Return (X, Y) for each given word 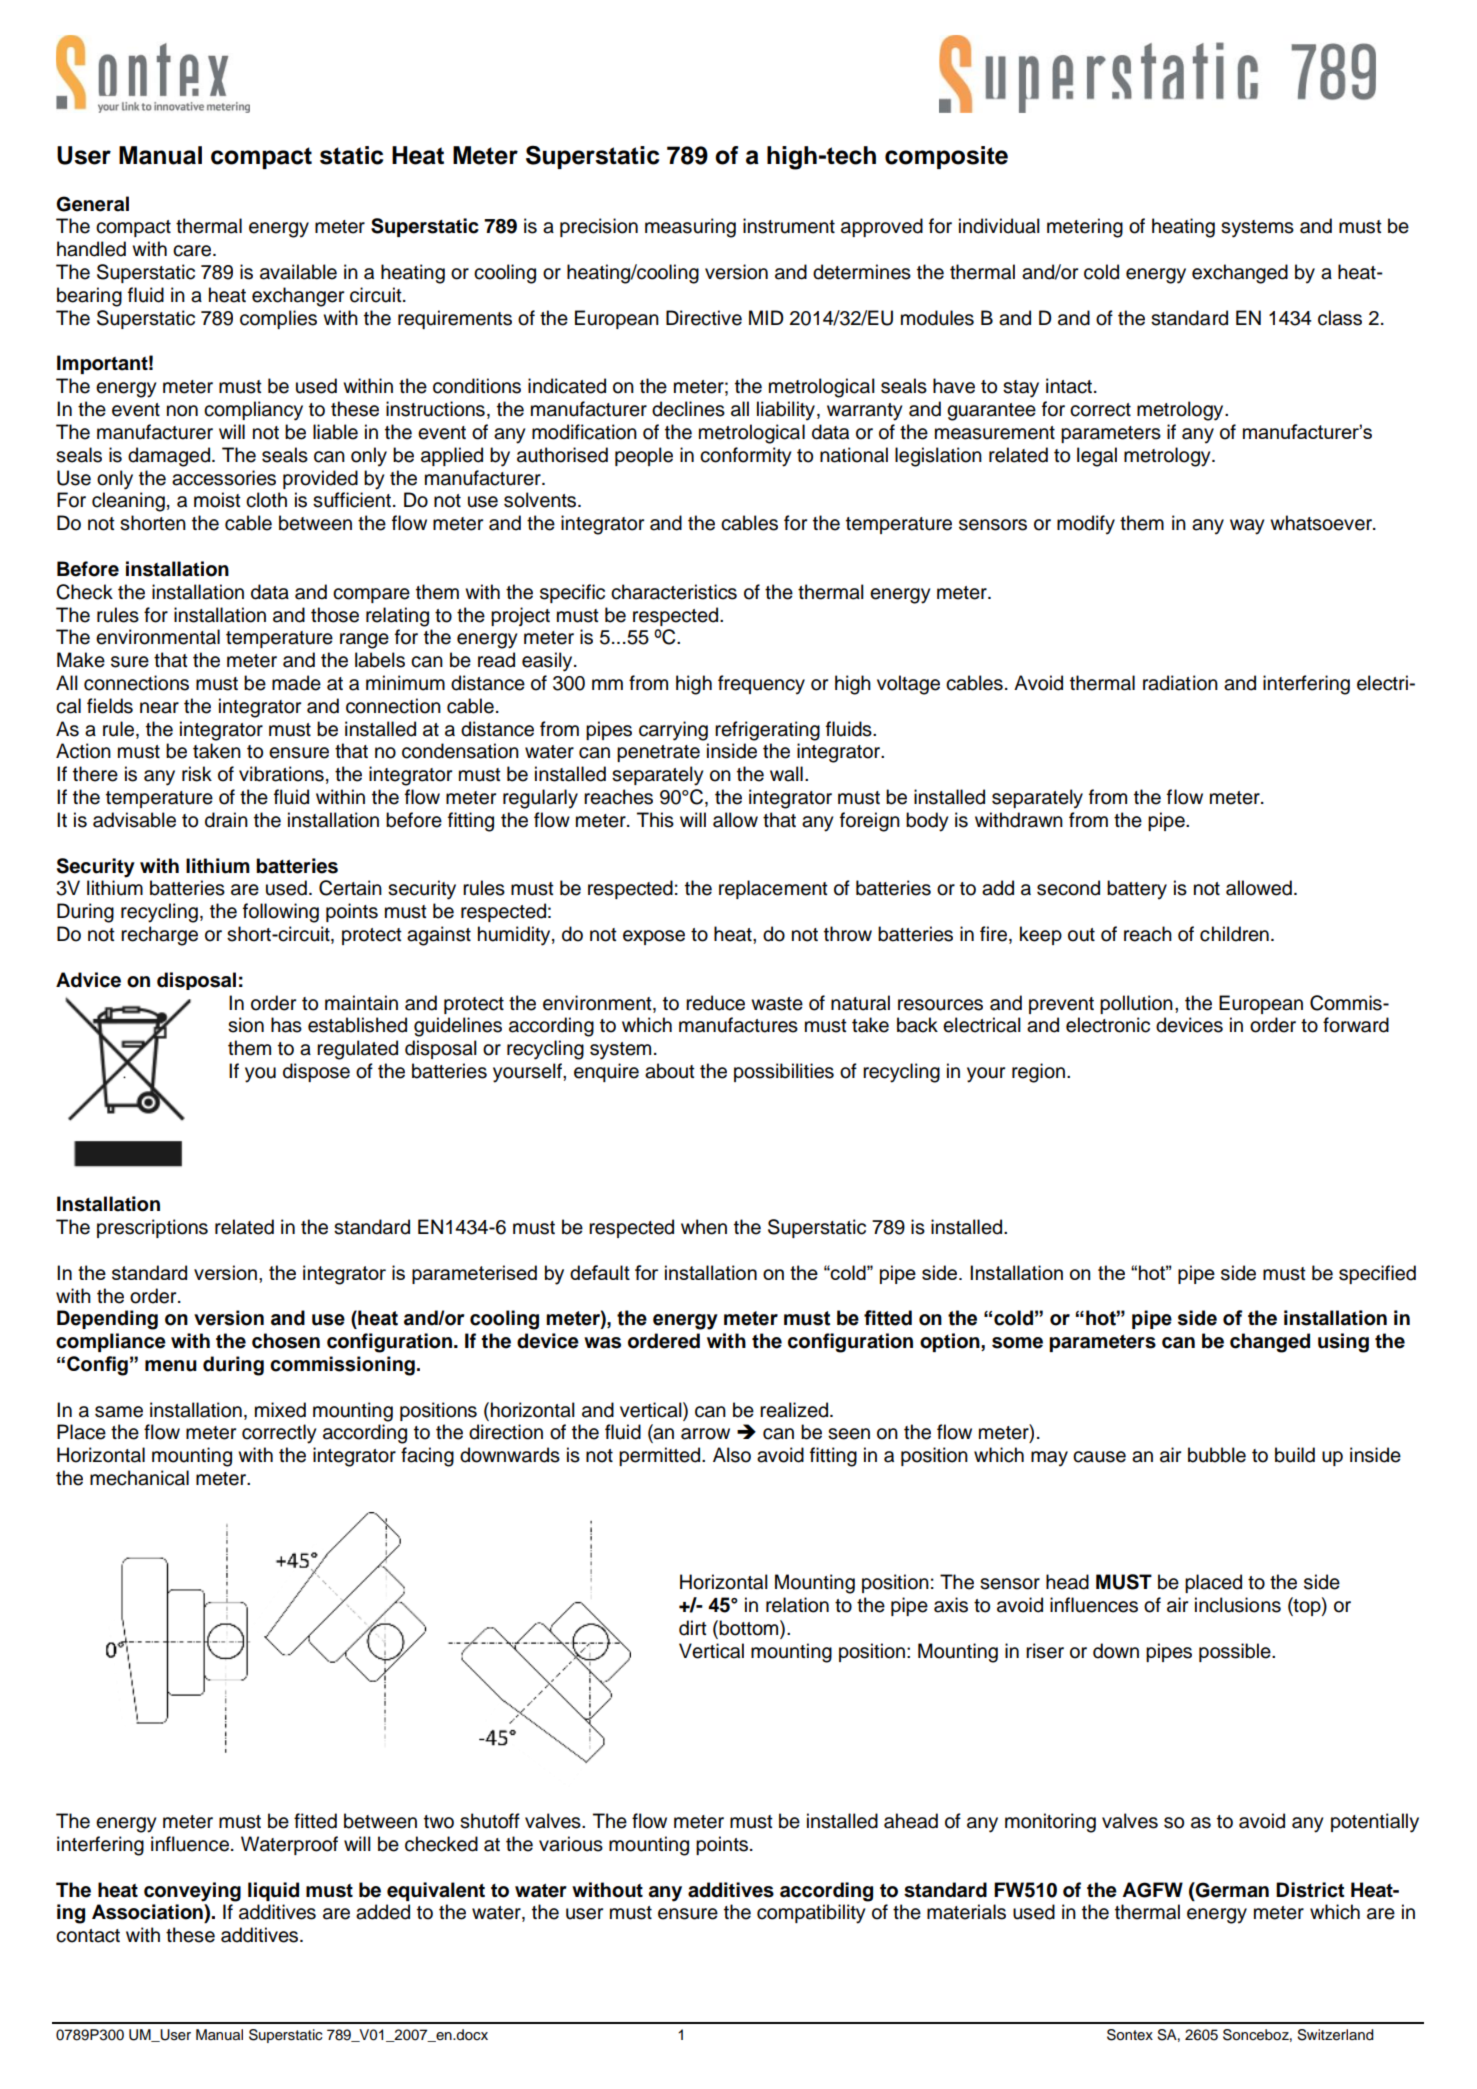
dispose (316, 1072)
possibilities (784, 1072)
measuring (690, 228)
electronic (1108, 1025)
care (193, 251)
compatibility (811, 1914)
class (1340, 318)
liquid (273, 1891)
